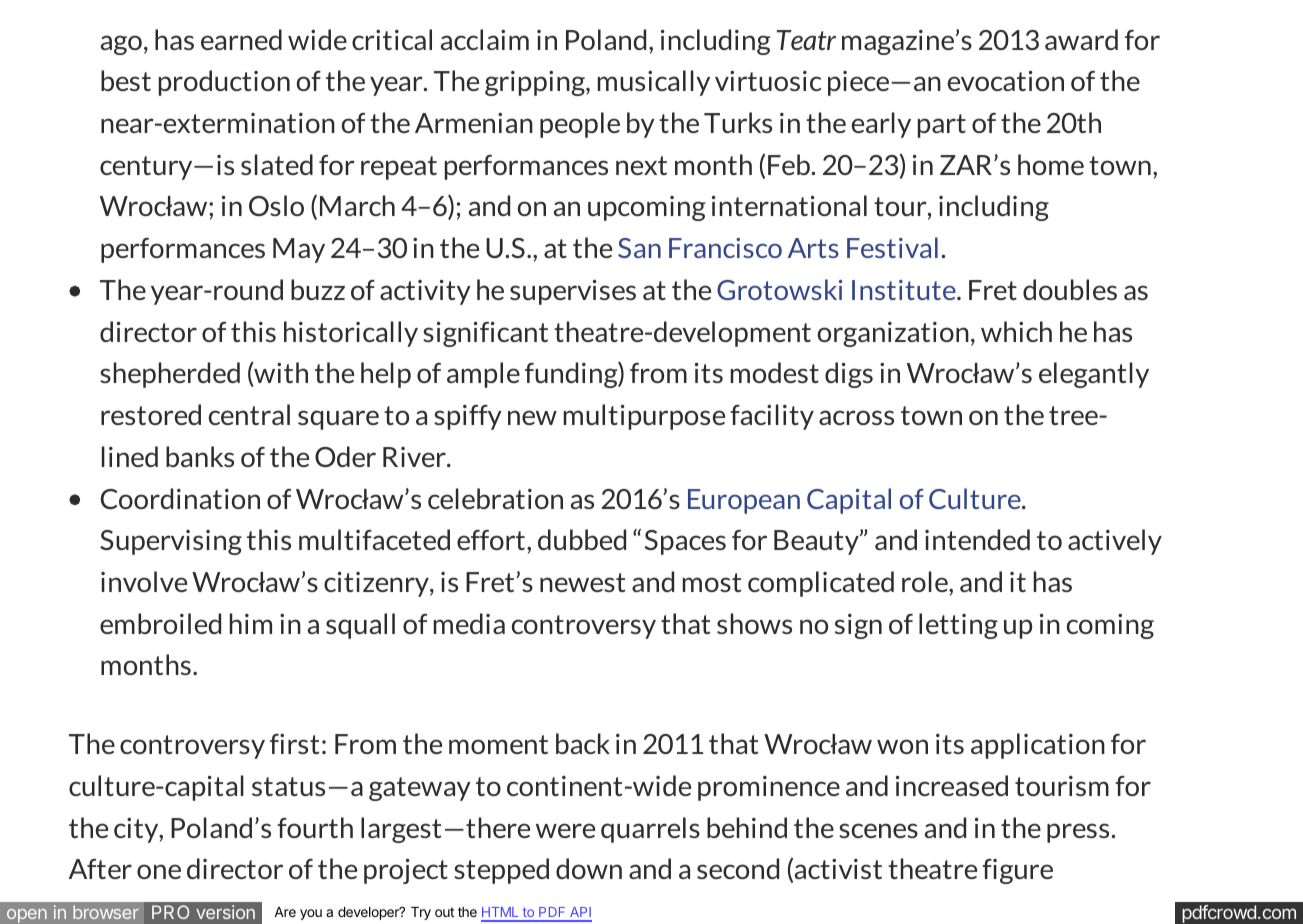 Image resolution: width=1303 pixels, height=924 pixels. Describe the element at coordinates (126, 80) in the screenshot. I see `best` at that location.
